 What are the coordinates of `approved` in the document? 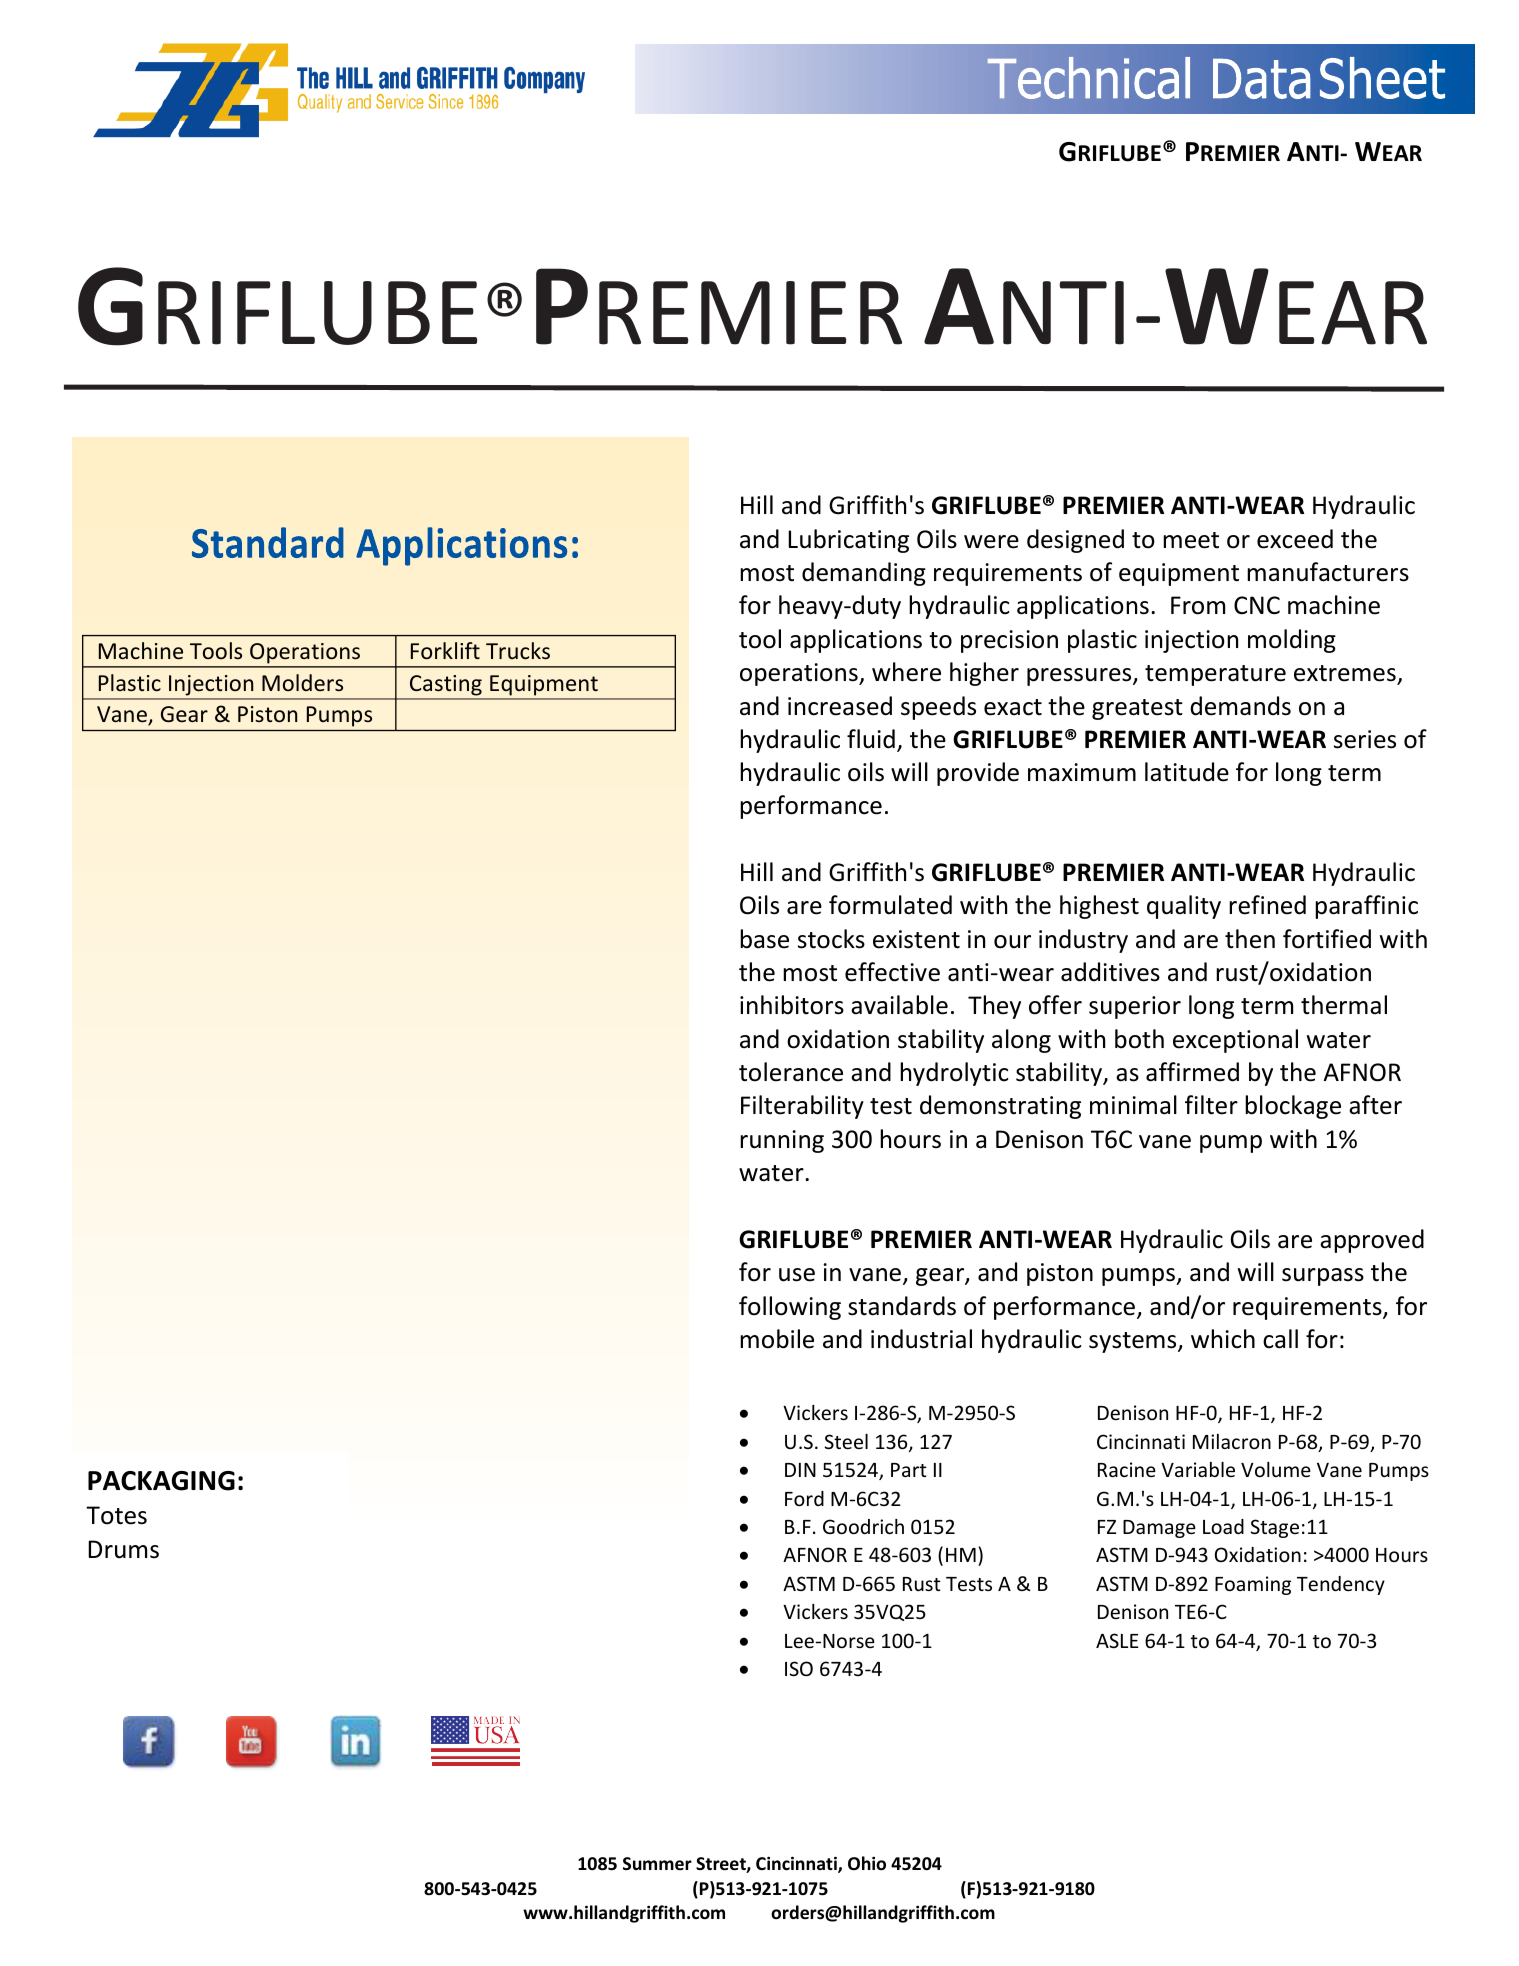 It's located at (1372, 1241).
